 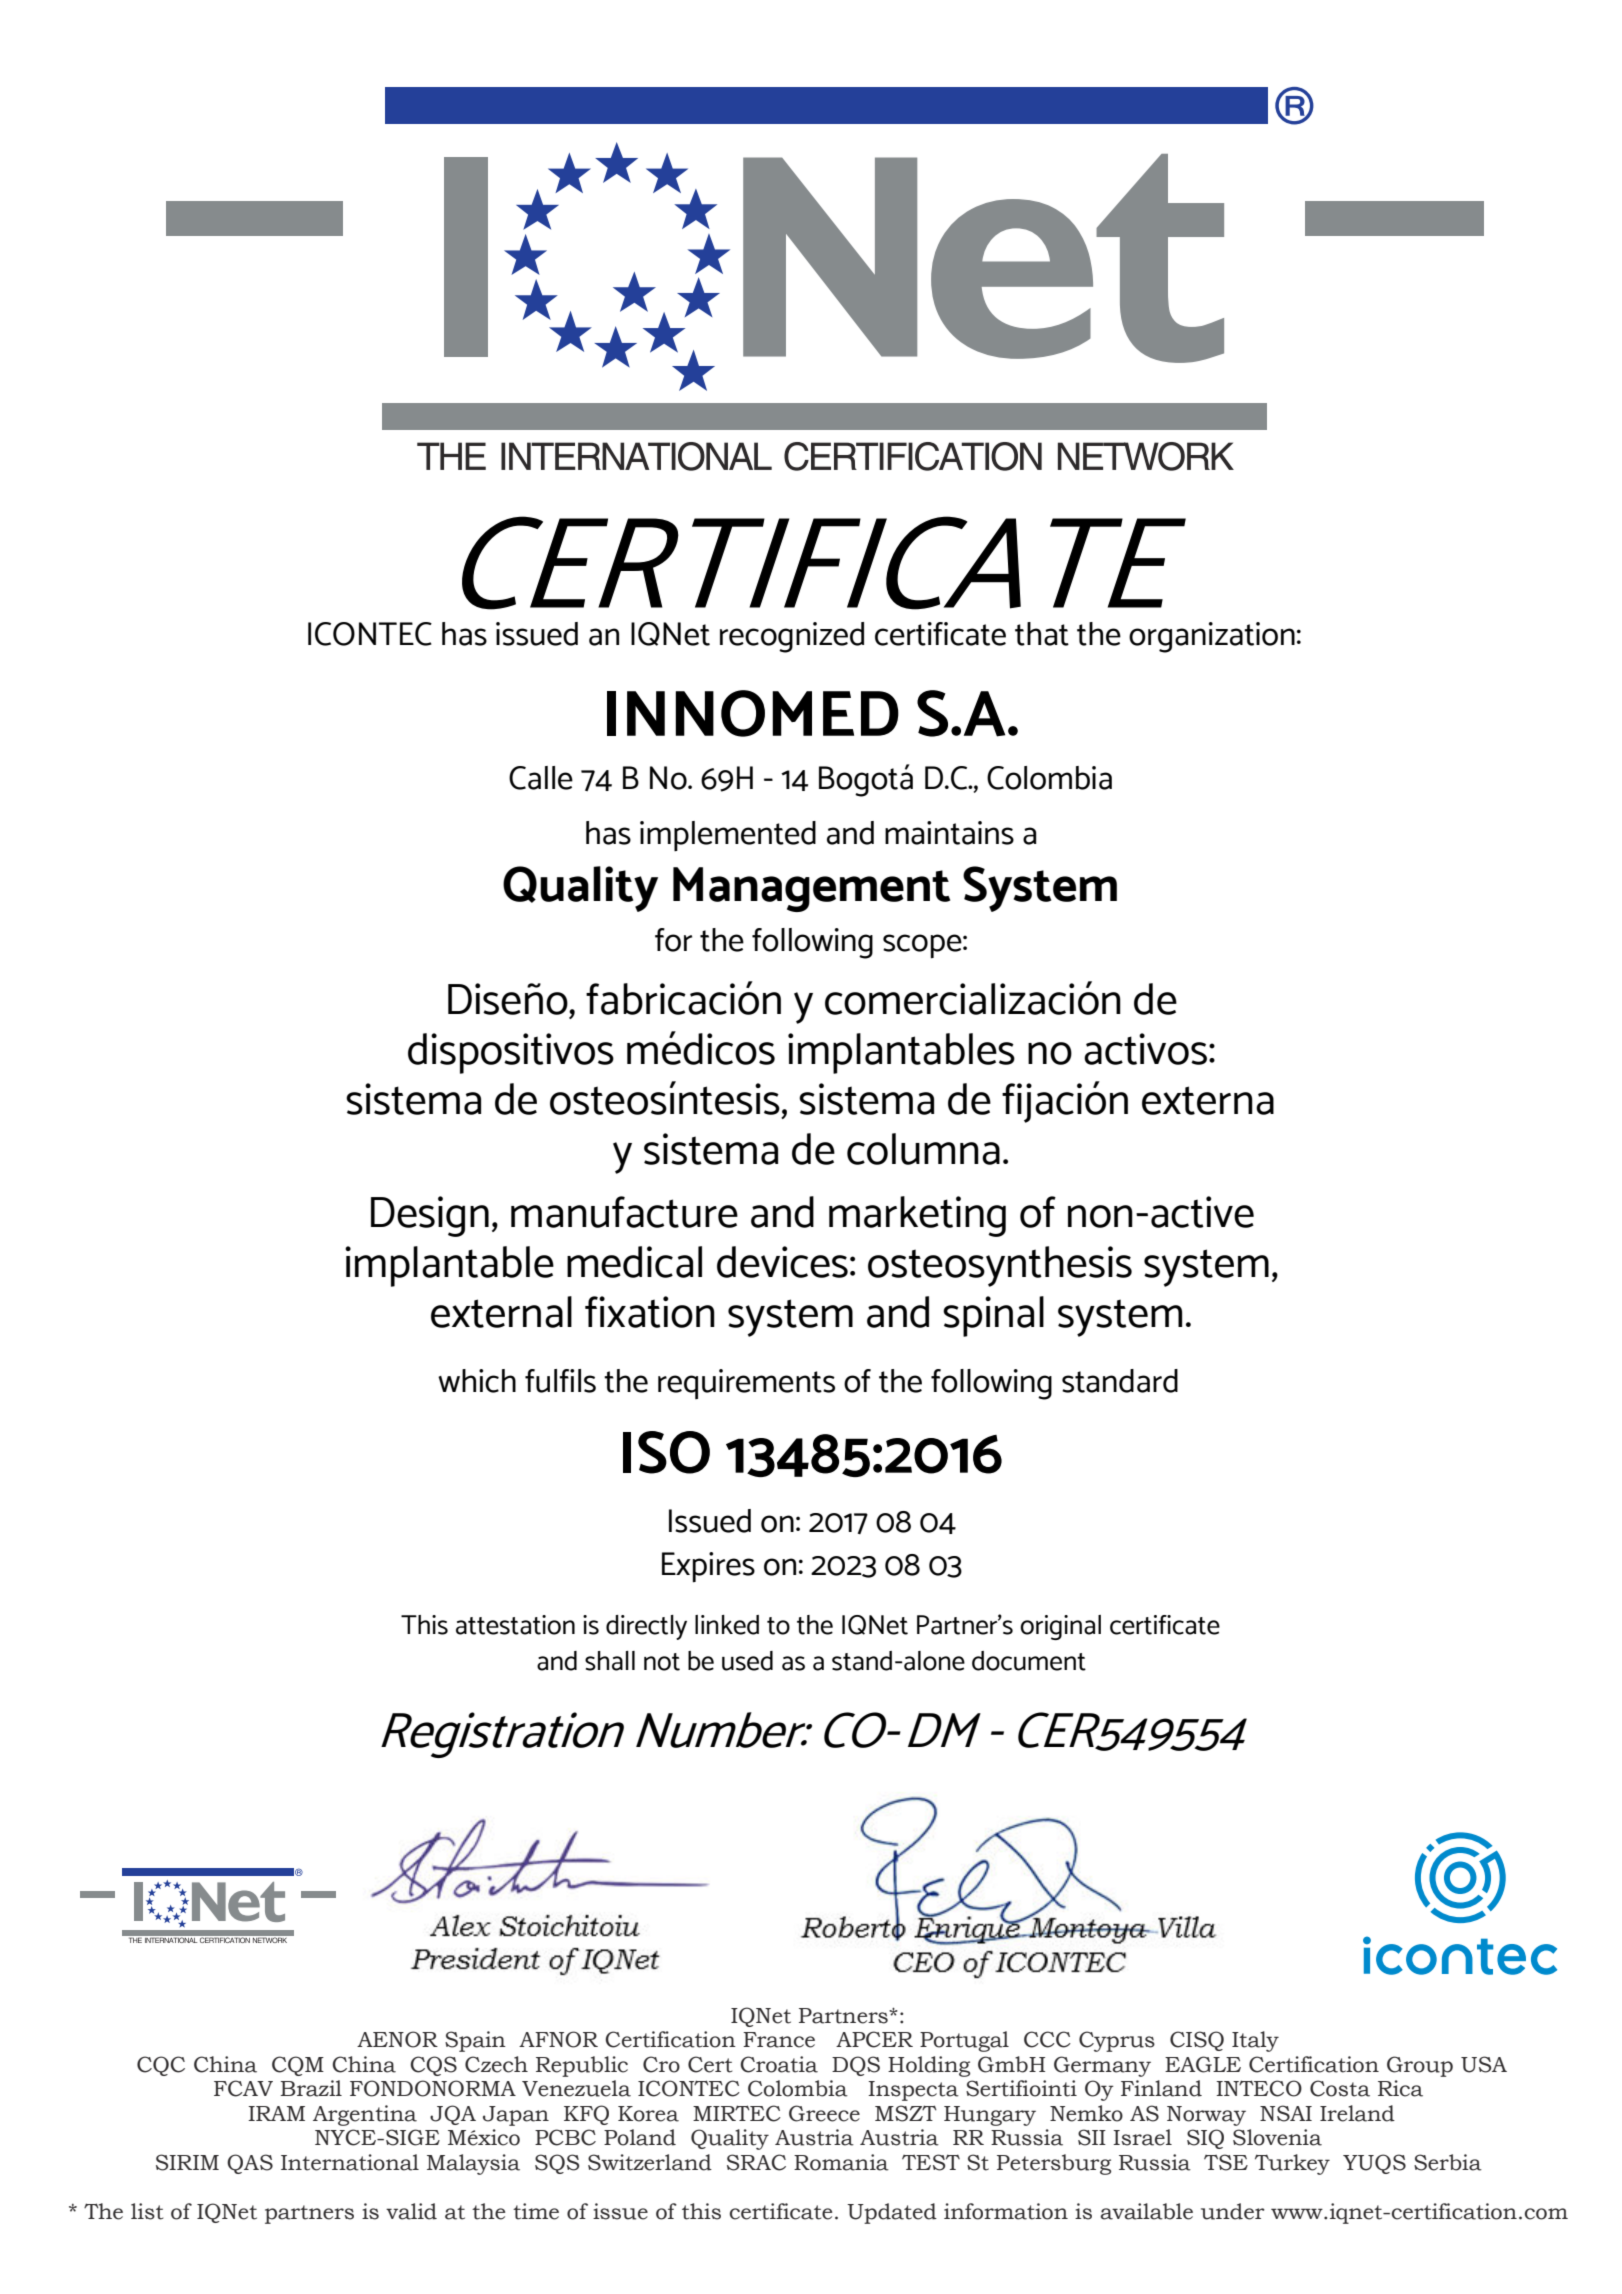 What do you see at coordinates (541, 778) in the screenshot?
I see `Calle` at bounding box center [541, 778].
